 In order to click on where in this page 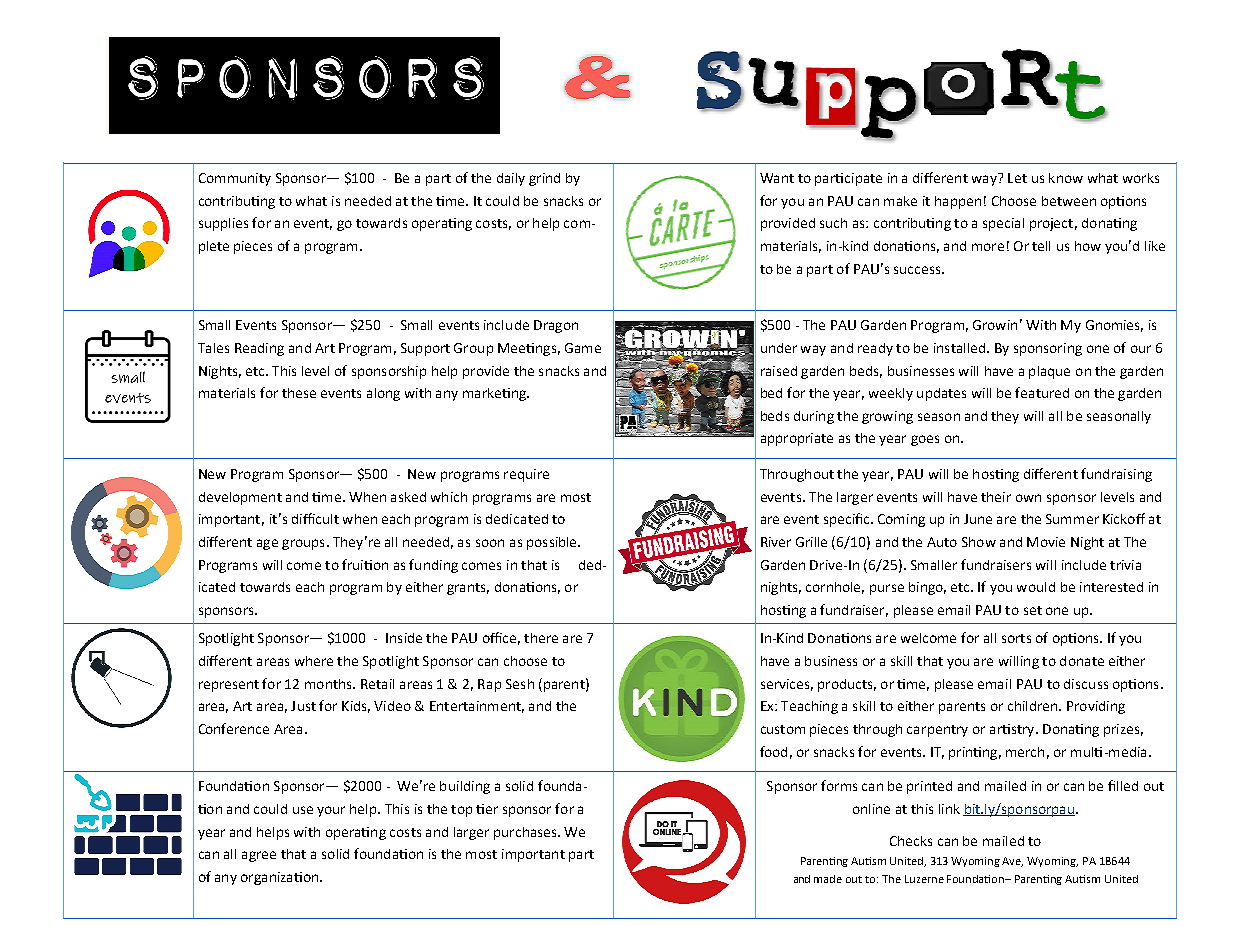, I will do `click(314, 661)`.
